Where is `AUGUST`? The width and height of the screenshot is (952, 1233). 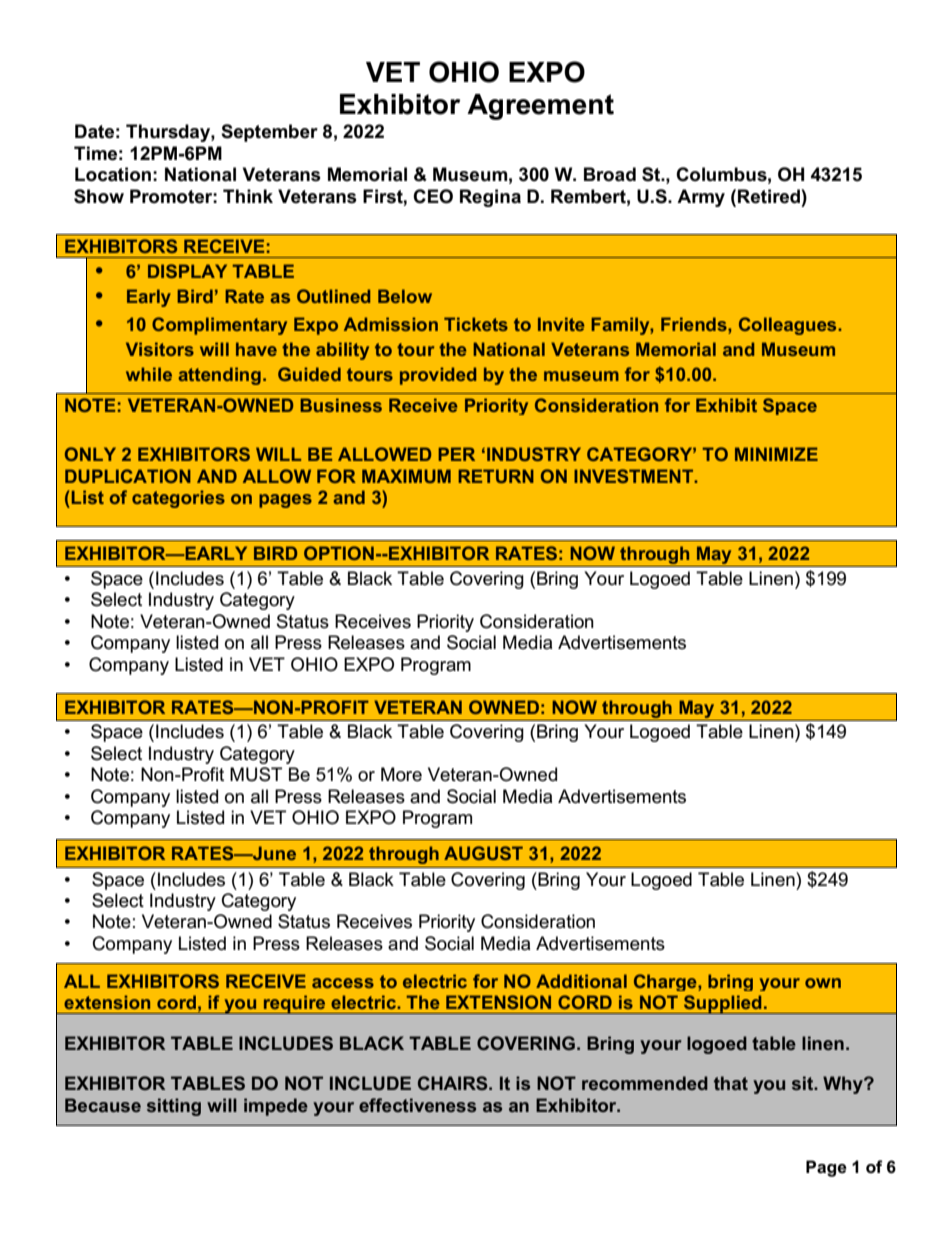 AUGUST is located at coordinates (483, 853).
